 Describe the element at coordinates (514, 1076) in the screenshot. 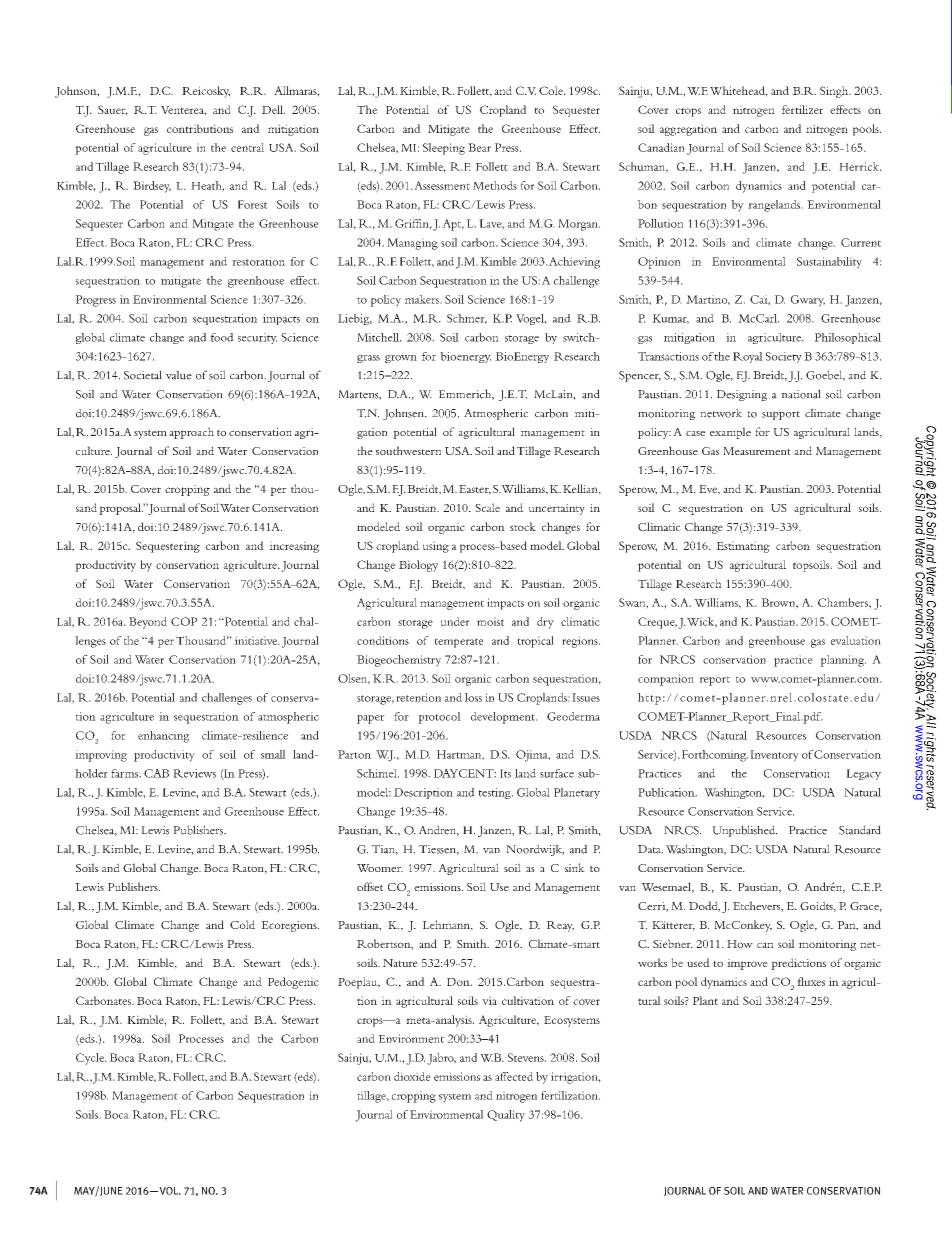

I see `affected` at that location.
